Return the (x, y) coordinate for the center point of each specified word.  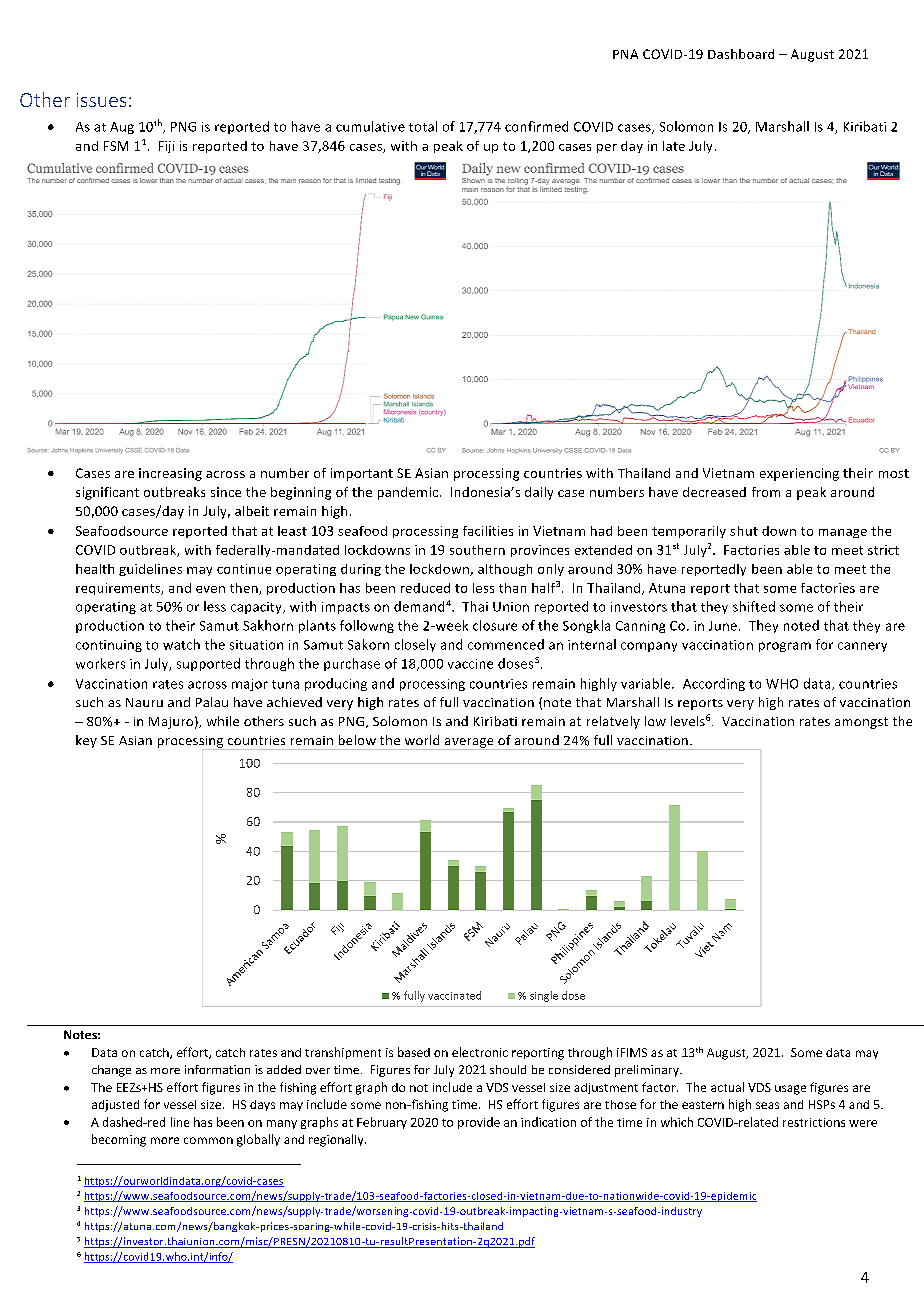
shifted (754, 606)
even (210, 589)
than (512, 588)
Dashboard (741, 54)
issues (101, 100)
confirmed (536, 126)
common (208, 1140)
